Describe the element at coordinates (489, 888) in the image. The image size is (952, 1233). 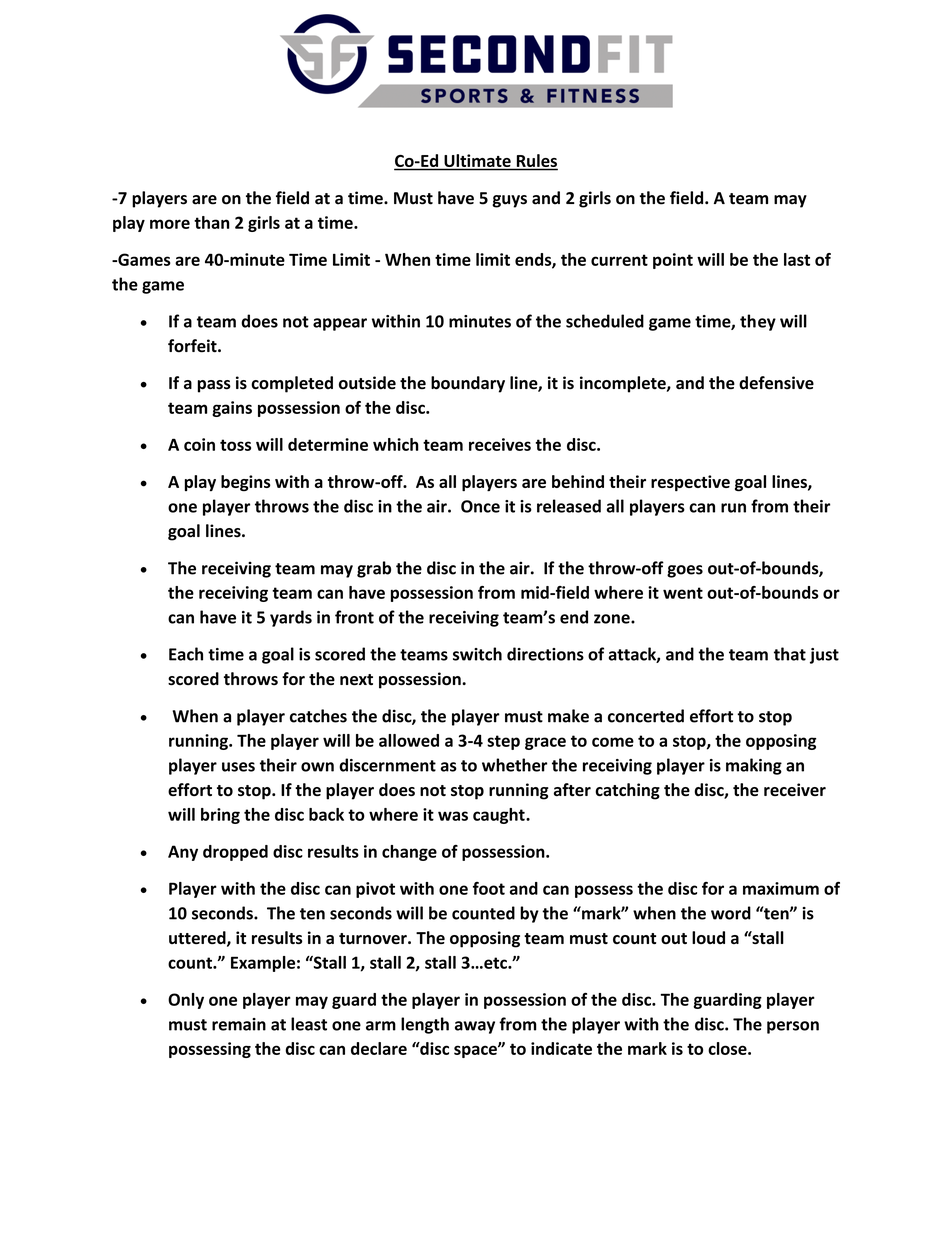
I see `foot` at that location.
